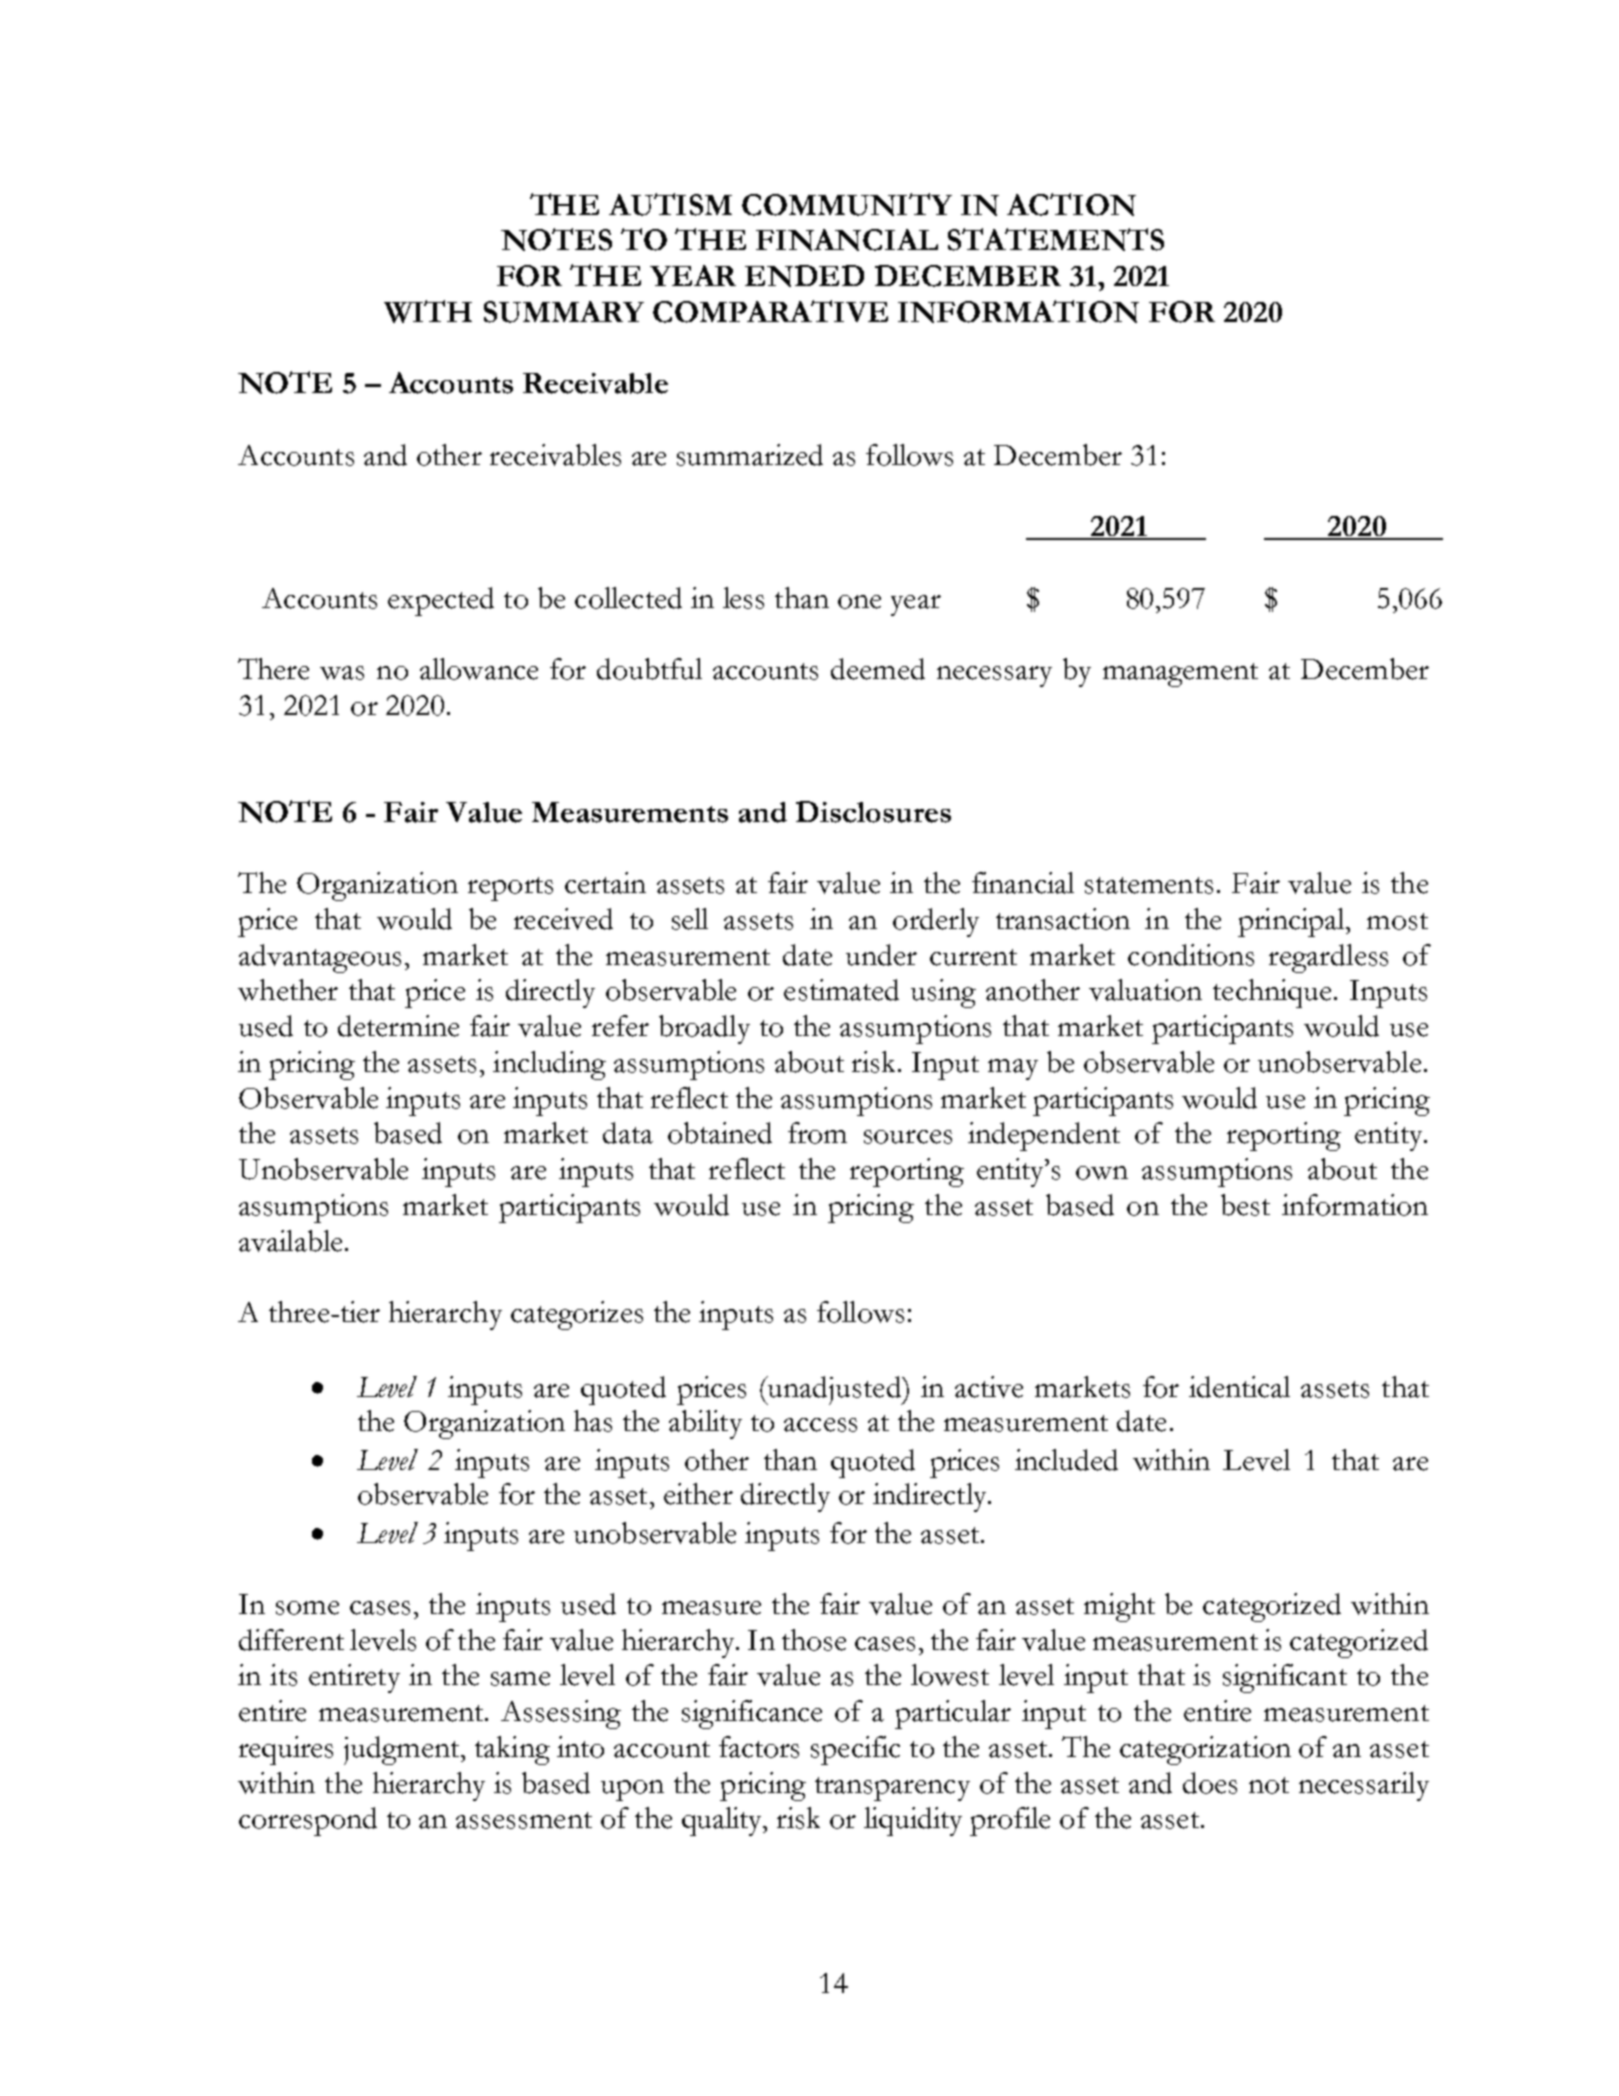 The image size is (1619, 2096). Describe the element at coordinates (873, 812) in the screenshot. I see `Disclosures` at that location.
